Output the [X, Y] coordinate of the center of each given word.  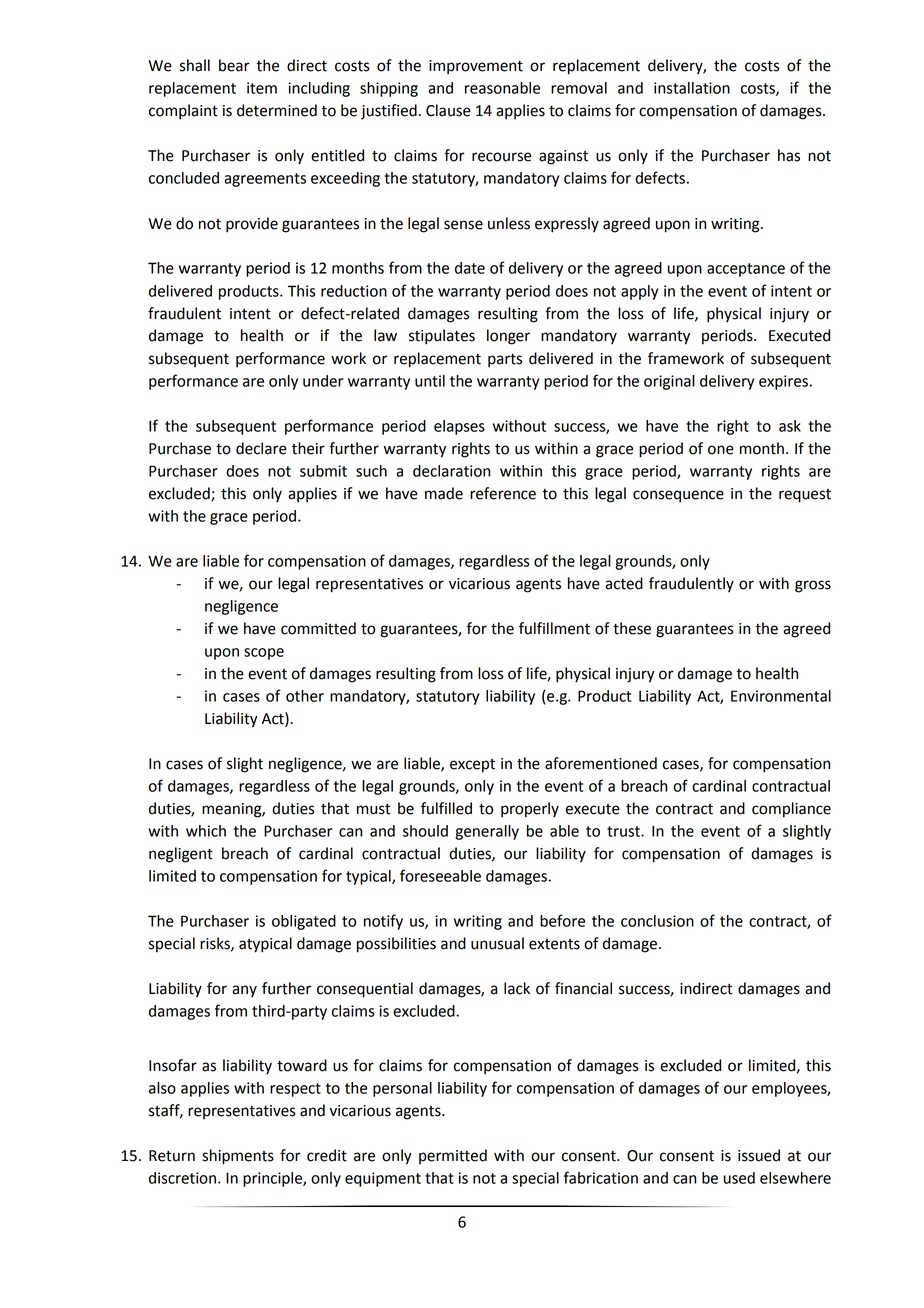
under [323, 381]
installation [692, 88]
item [262, 88]
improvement [476, 67]
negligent [181, 855]
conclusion [657, 921]
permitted [453, 1156]
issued [759, 1155]
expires [784, 382]
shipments [238, 1157]
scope [264, 654]
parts [505, 360]
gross [813, 586]
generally [487, 832]
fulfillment [554, 628]
